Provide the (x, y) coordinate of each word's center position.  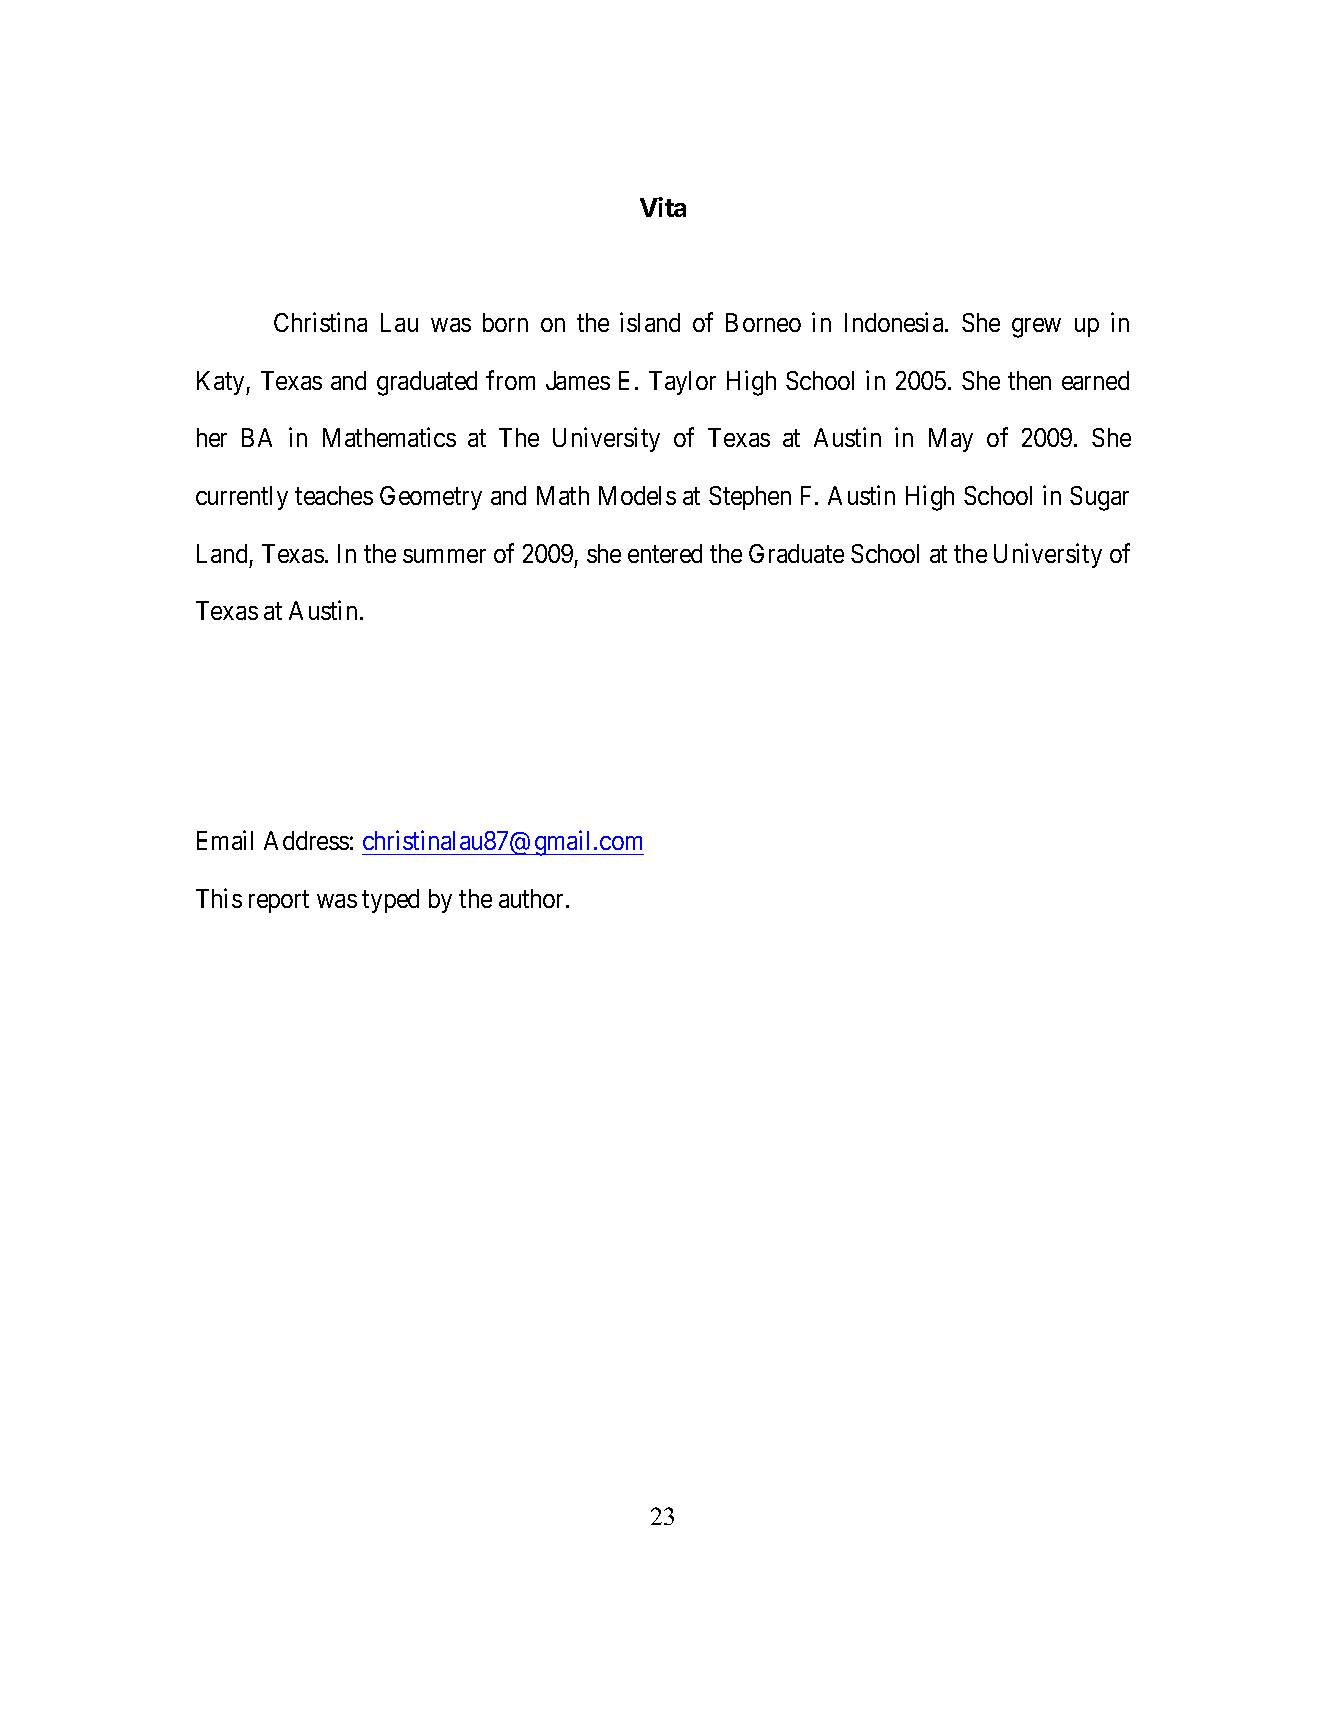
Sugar (1099, 498)
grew (1036, 328)
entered (665, 553)
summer (444, 556)
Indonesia (895, 322)
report (279, 902)
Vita (663, 207)
